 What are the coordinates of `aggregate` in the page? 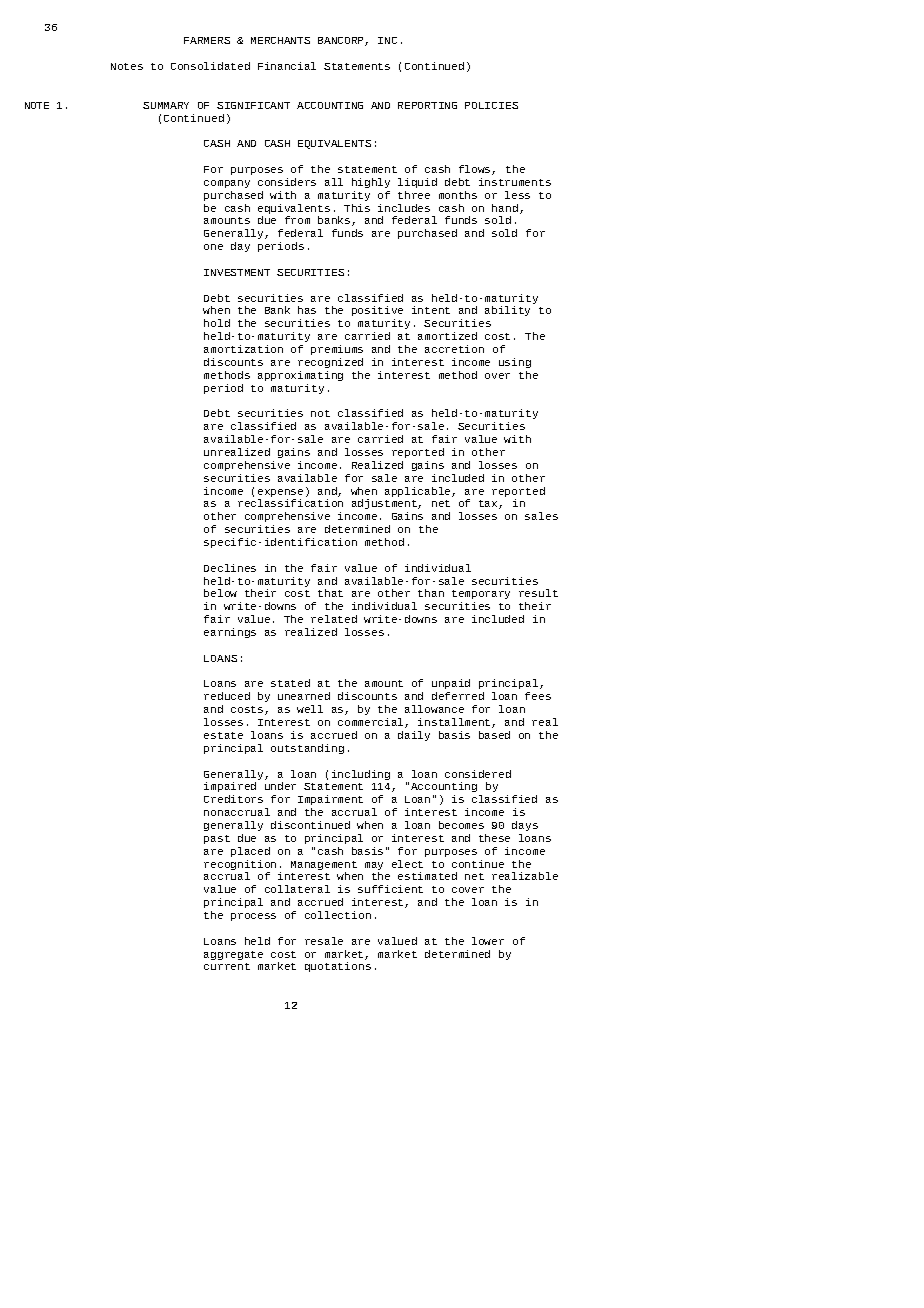 It's located at (233, 955).
